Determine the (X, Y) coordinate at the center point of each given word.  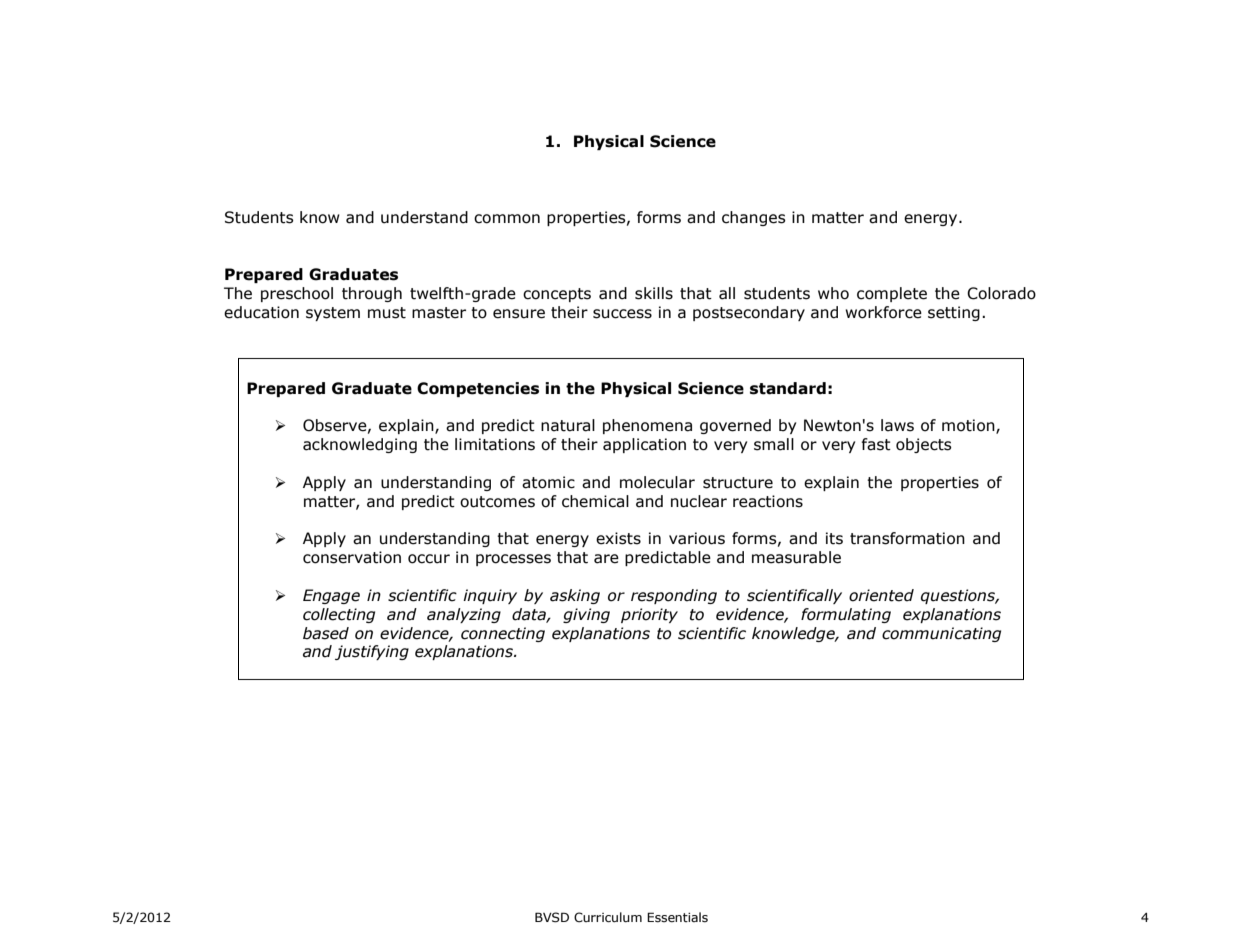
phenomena (647, 426)
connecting (503, 634)
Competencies (478, 389)
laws (897, 425)
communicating (941, 634)
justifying (372, 652)
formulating (846, 615)
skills (654, 293)
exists (618, 538)
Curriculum (608, 917)
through (372, 294)
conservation (352, 557)
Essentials (677, 917)
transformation (907, 538)
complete (892, 294)
